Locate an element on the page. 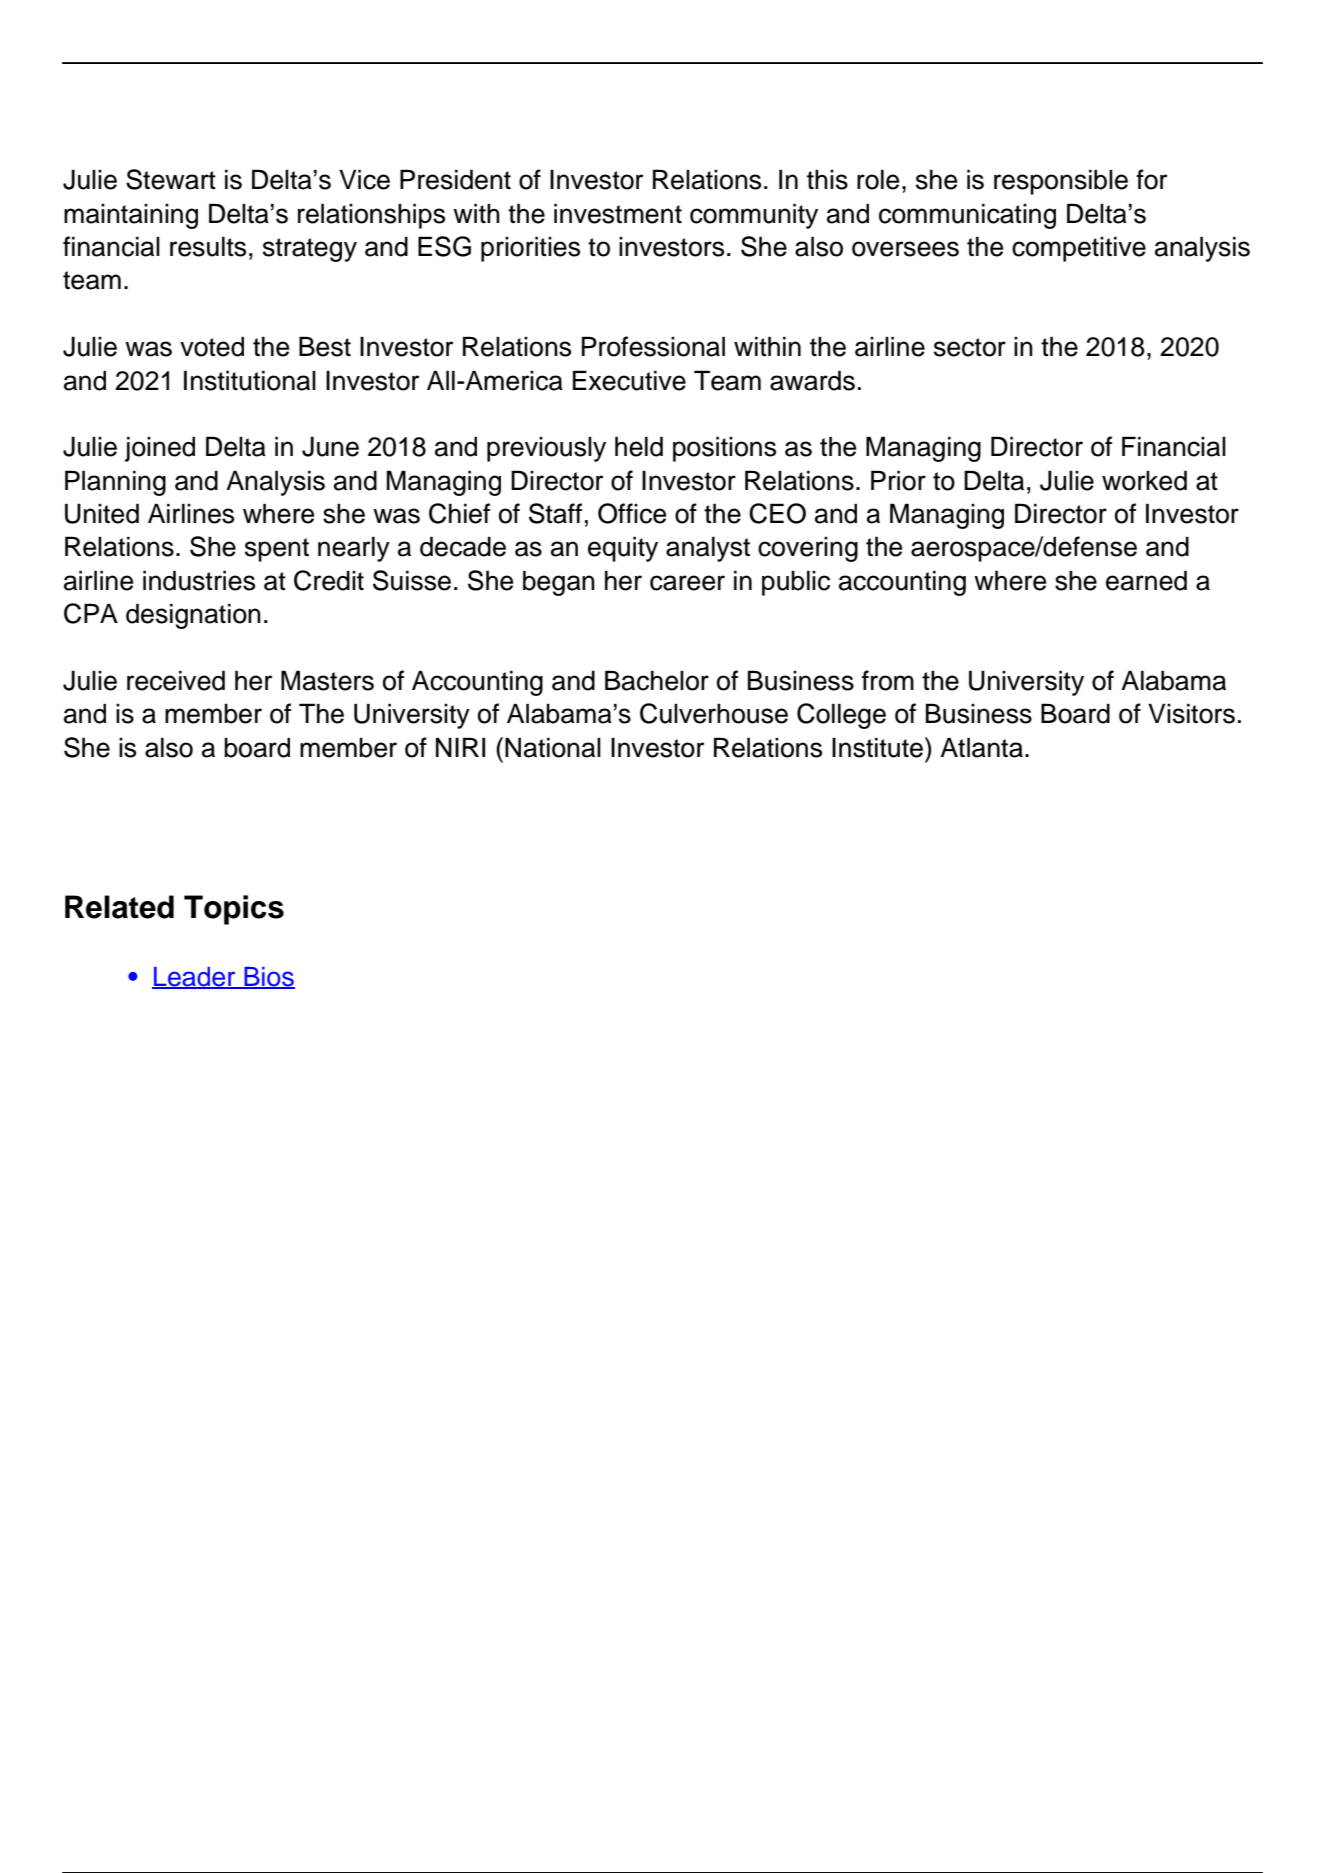  from is located at coordinates (888, 680).
